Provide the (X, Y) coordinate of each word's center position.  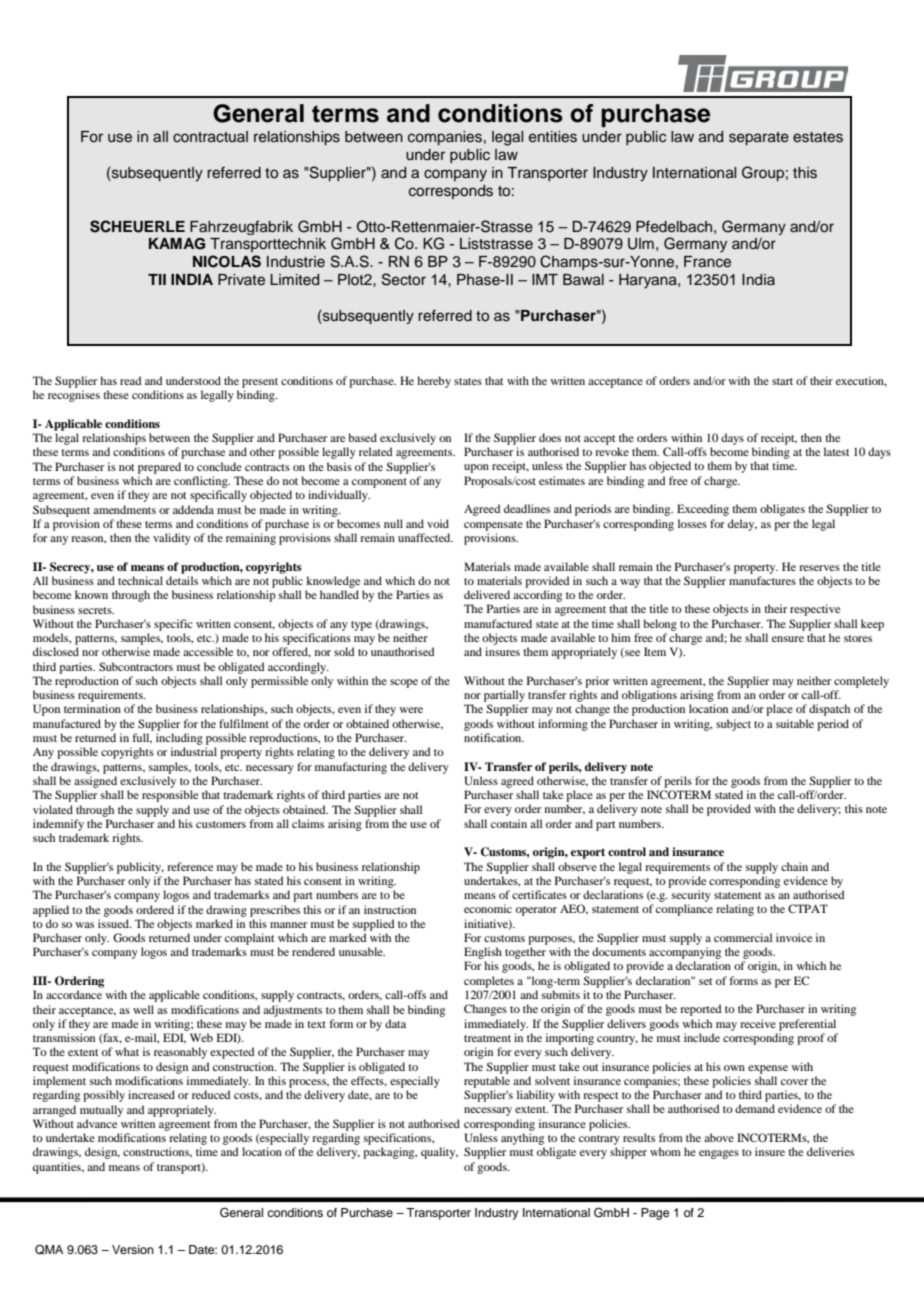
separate (759, 138)
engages (719, 1154)
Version (133, 1249)
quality (439, 1153)
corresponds (451, 192)
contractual (210, 136)
